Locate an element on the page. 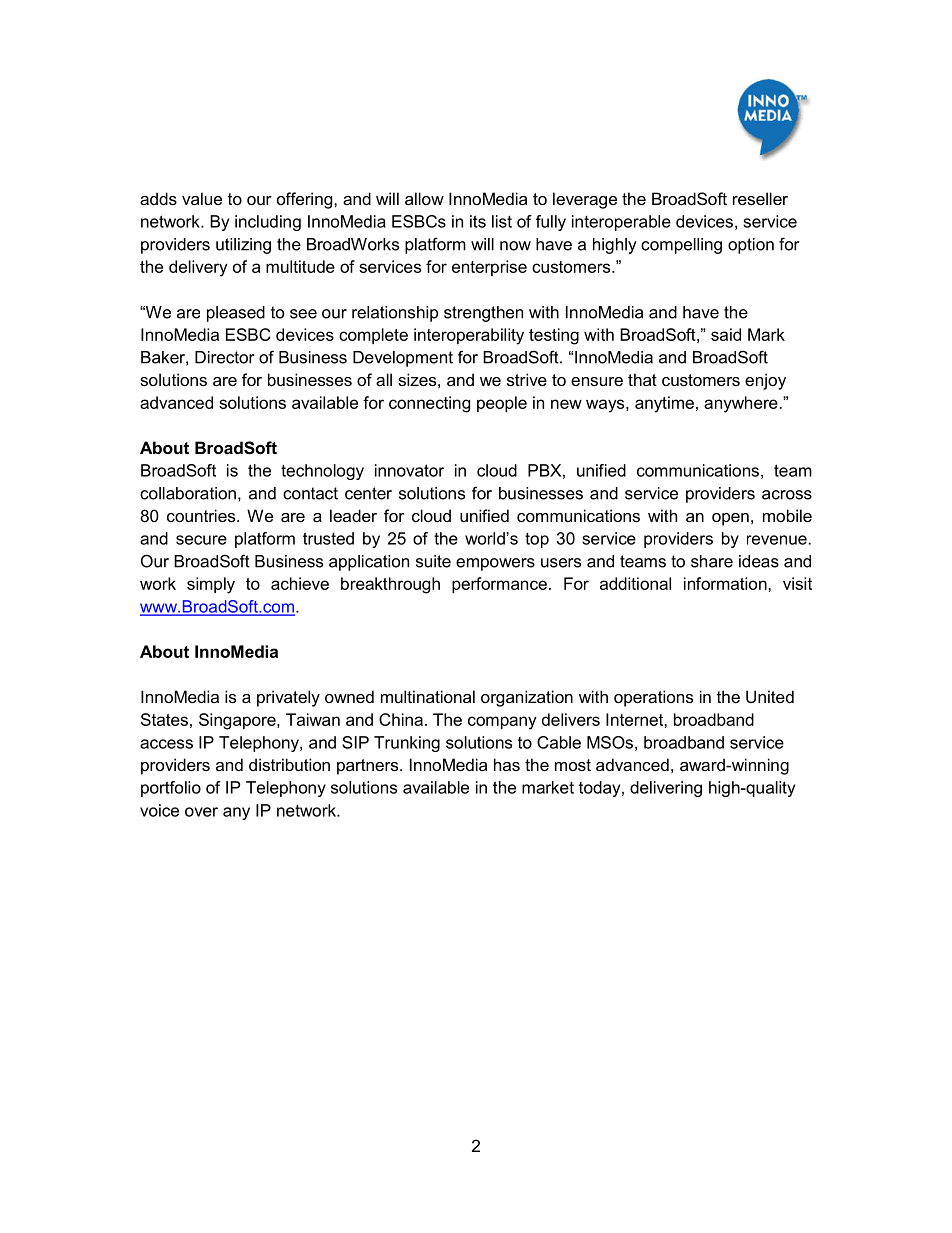 Image resolution: width=952 pixels, height=1233 pixels. United is located at coordinates (770, 696).
